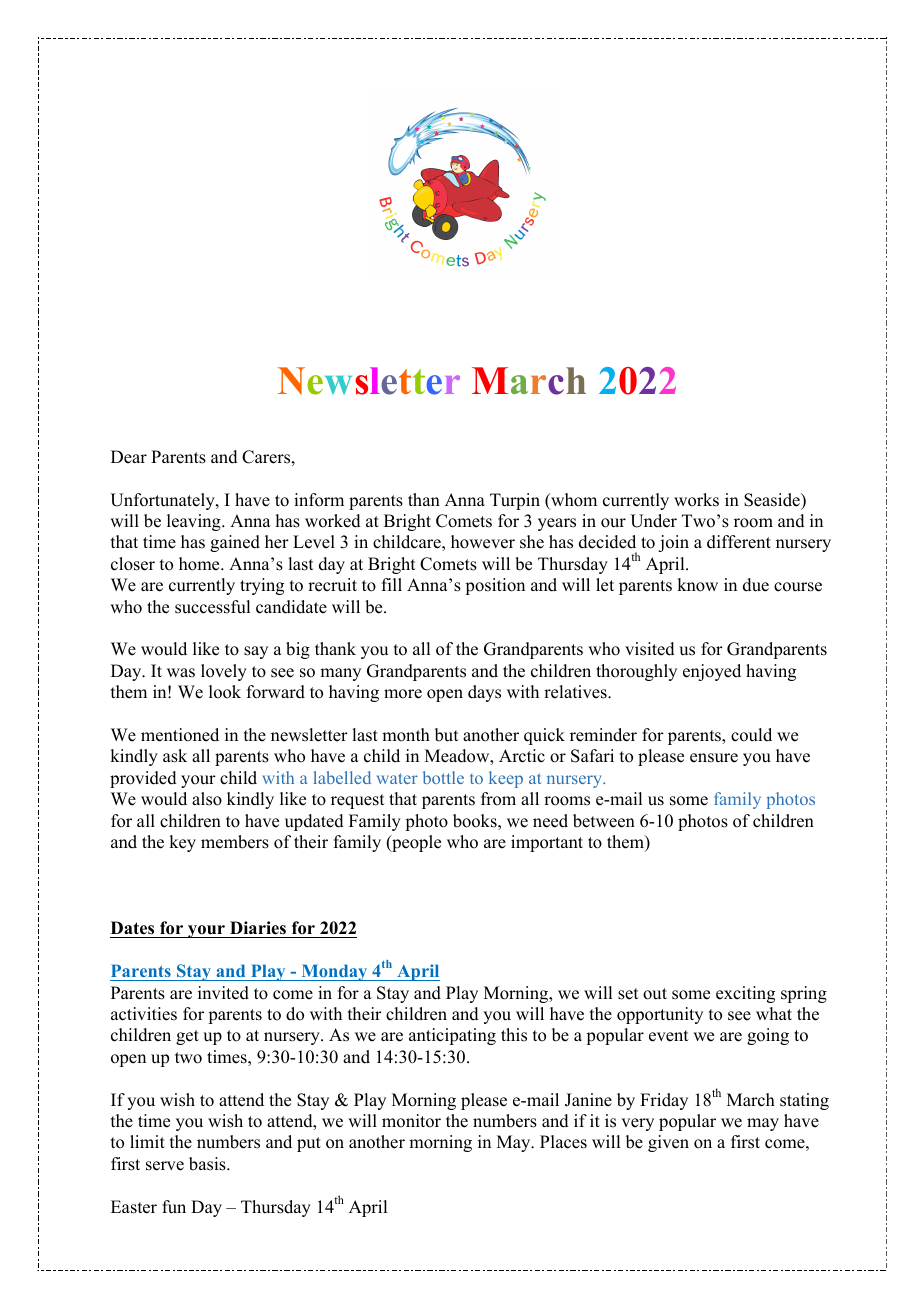 The image size is (924, 1308). What do you see at coordinates (452, 1036) in the page?
I see `anticipating` at bounding box center [452, 1036].
